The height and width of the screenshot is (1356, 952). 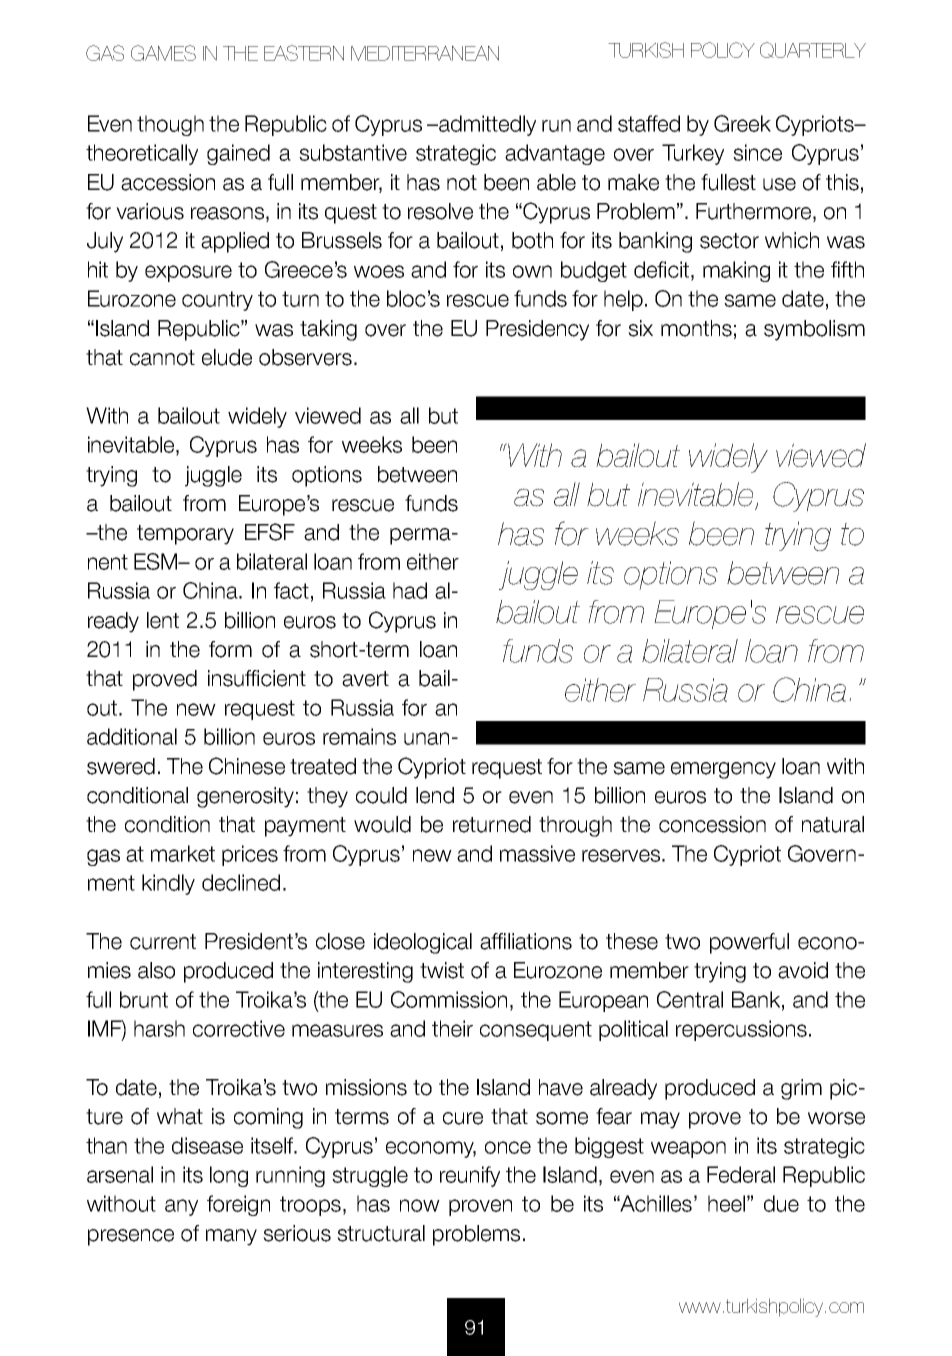 I want to click on foreign, so click(x=238, y=1205).
